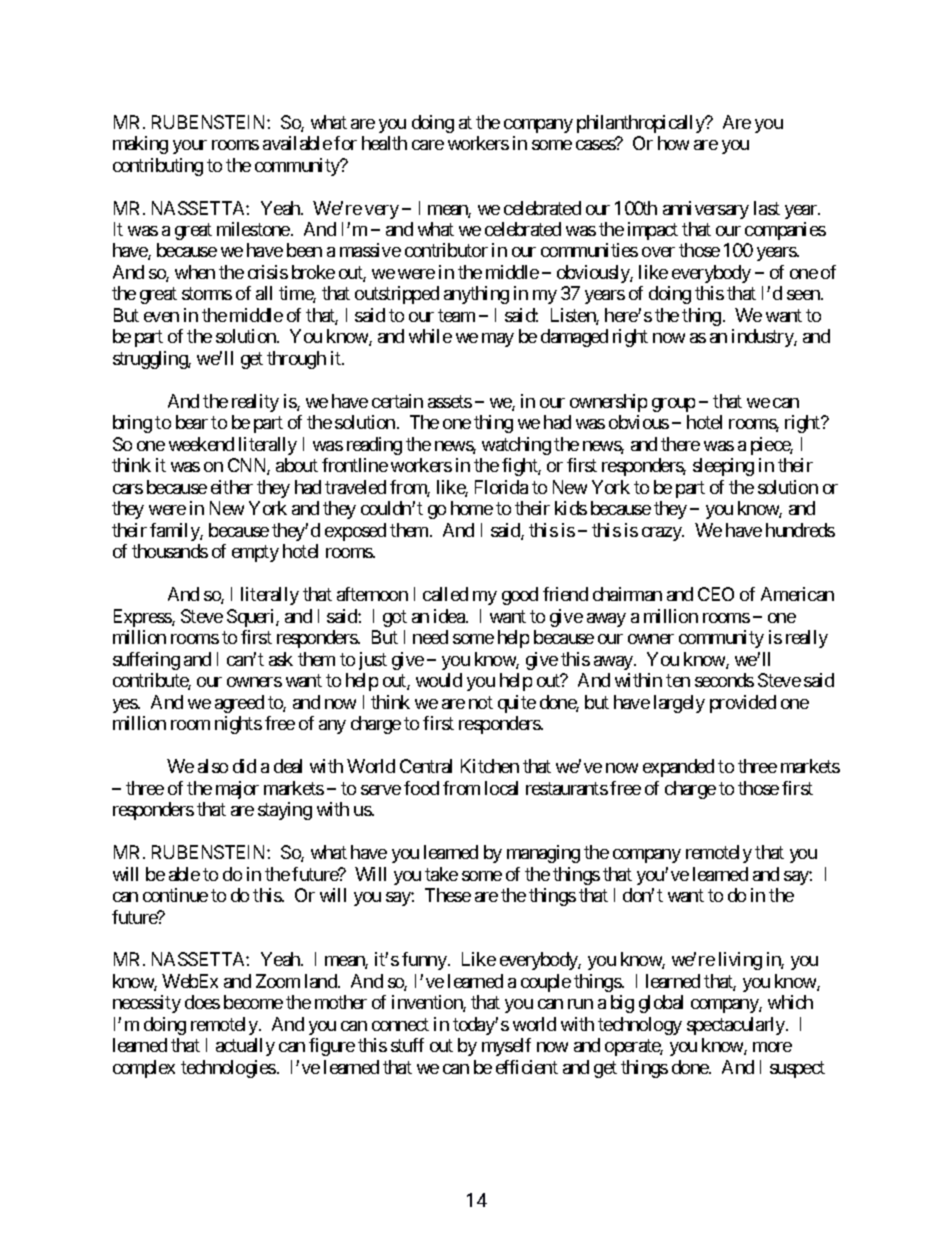 The height and width of the screenshot is (1233, 952). I want to click on anniversary, so click(706, 210).
